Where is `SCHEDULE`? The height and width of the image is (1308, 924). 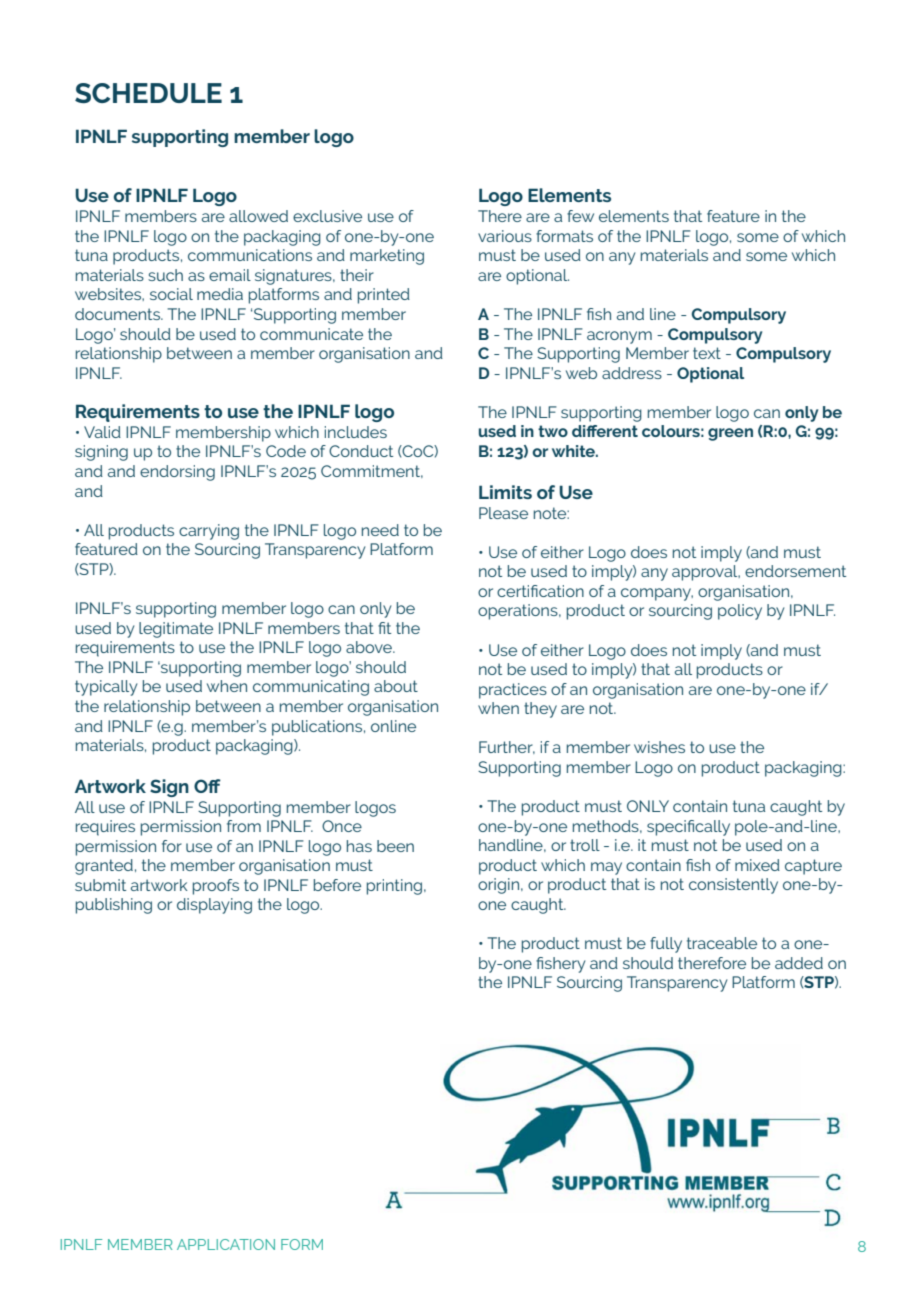 SCHEDULE is located at coordinates (148, 93).
